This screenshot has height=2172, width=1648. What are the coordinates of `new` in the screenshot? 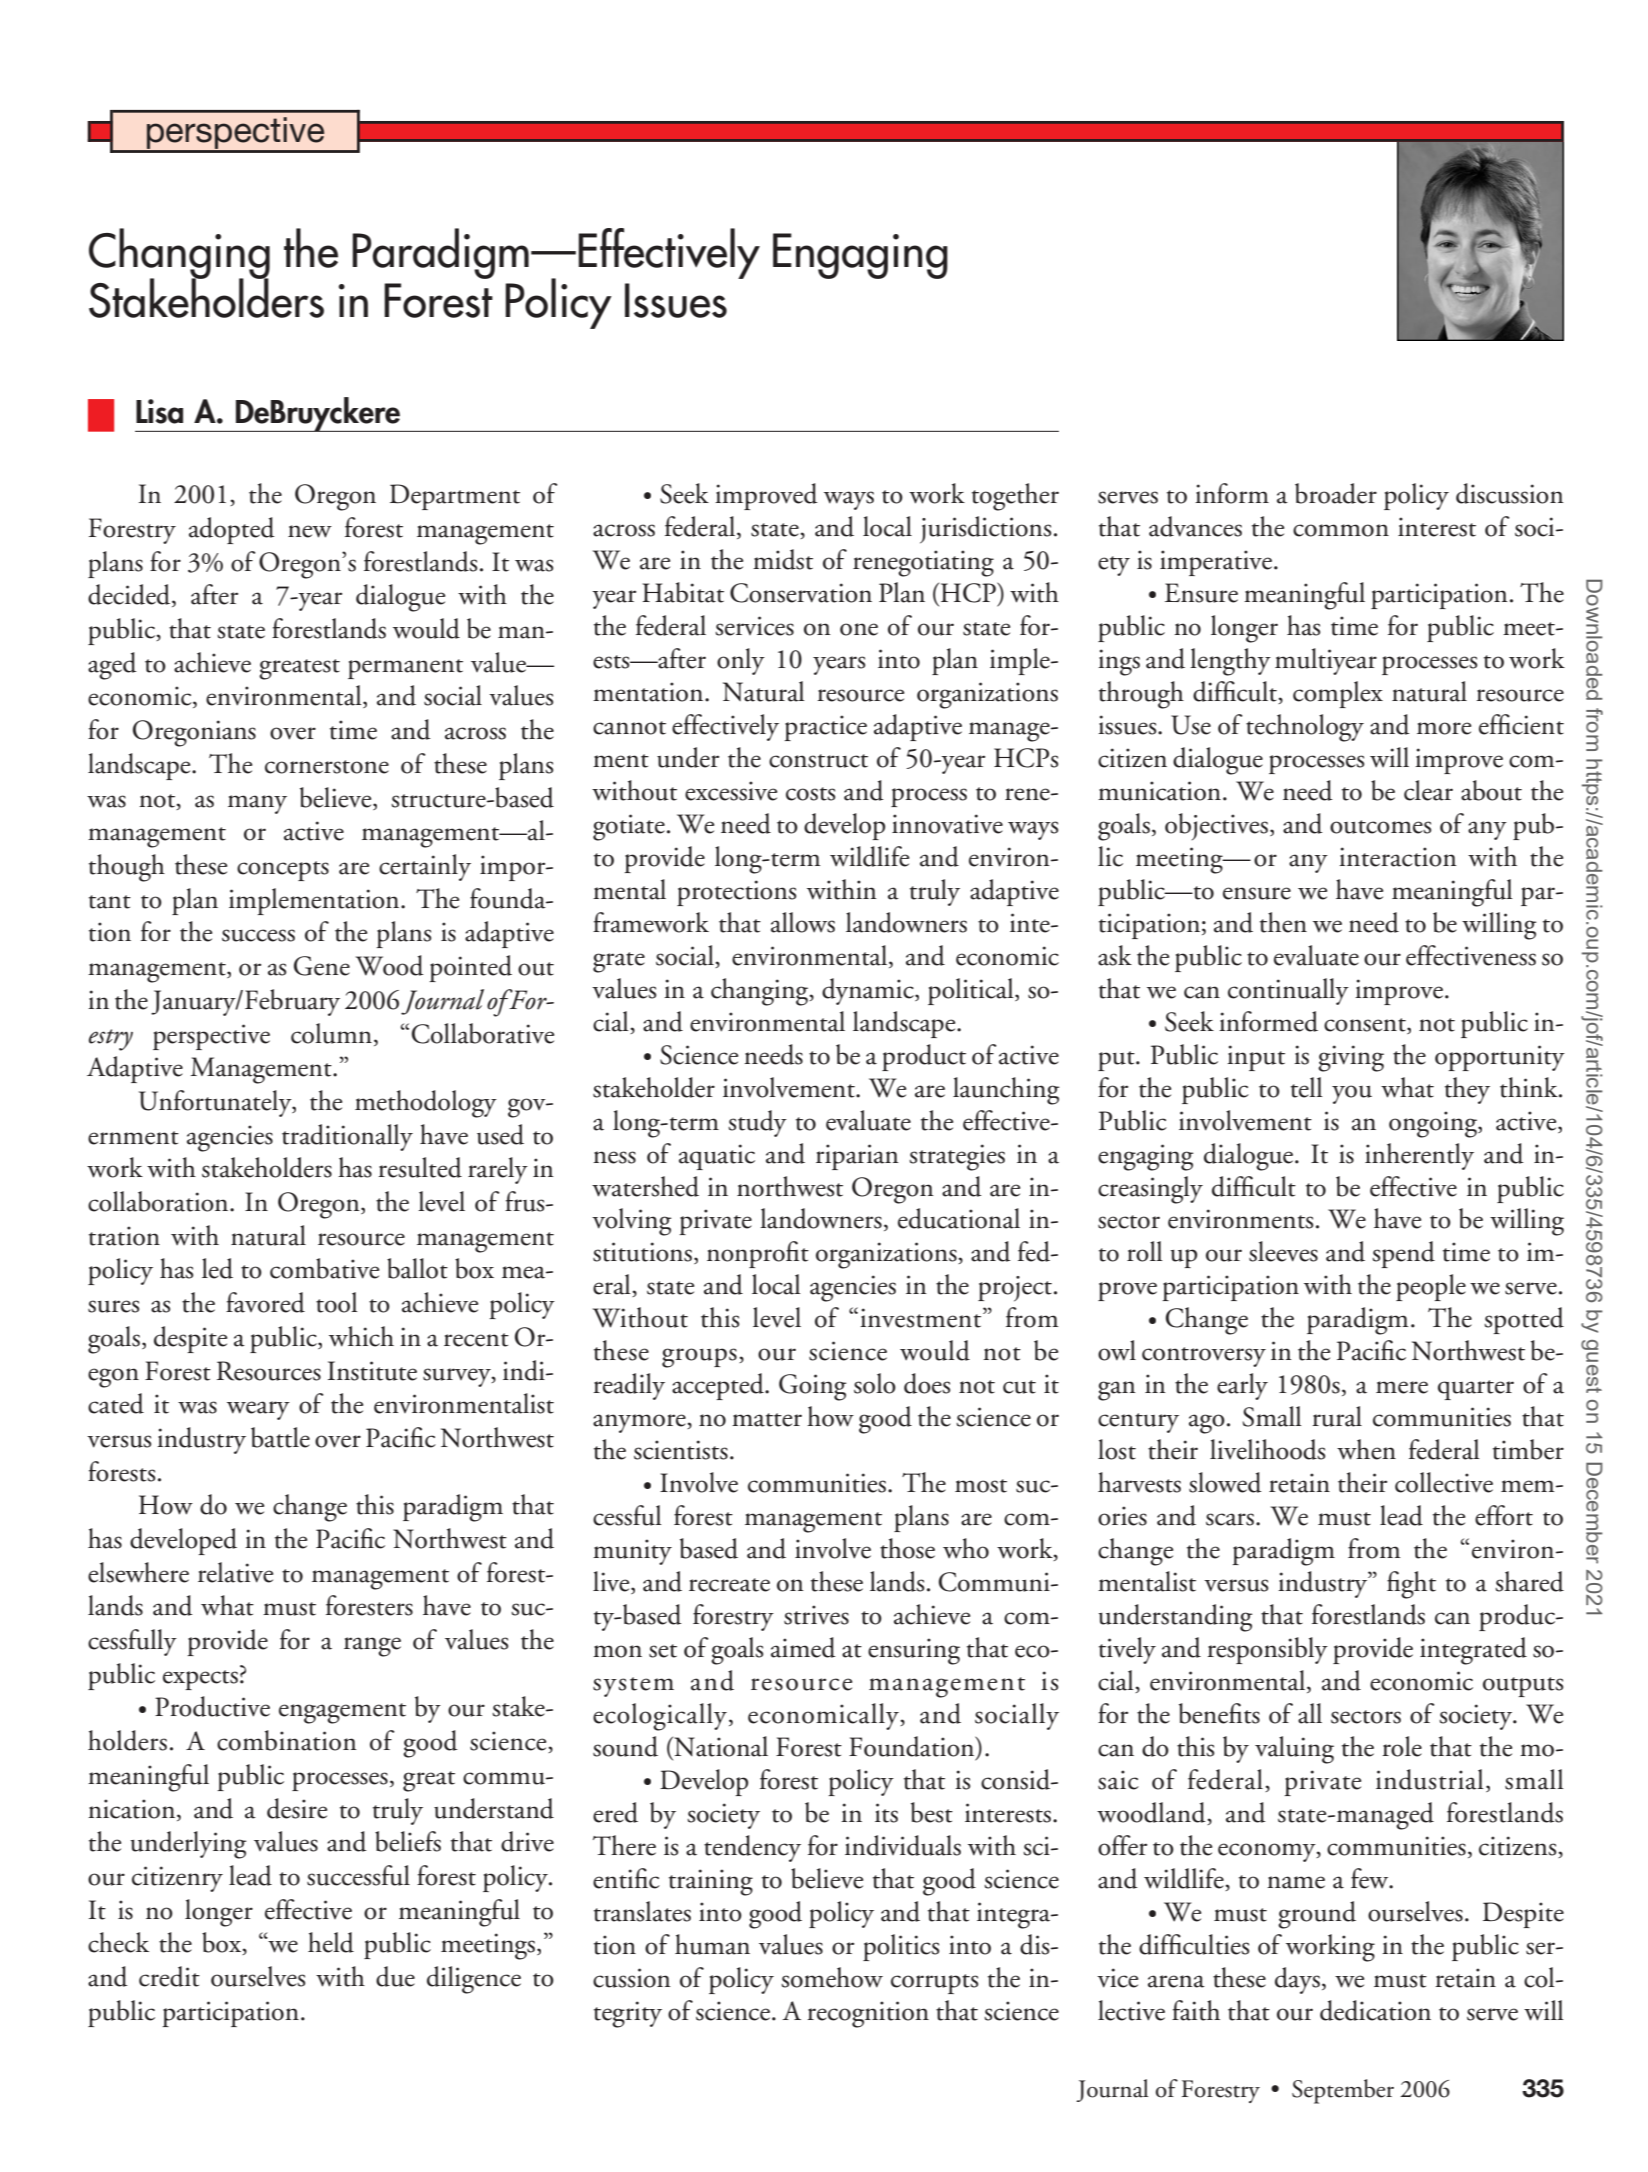 It's located at (310, 531).
